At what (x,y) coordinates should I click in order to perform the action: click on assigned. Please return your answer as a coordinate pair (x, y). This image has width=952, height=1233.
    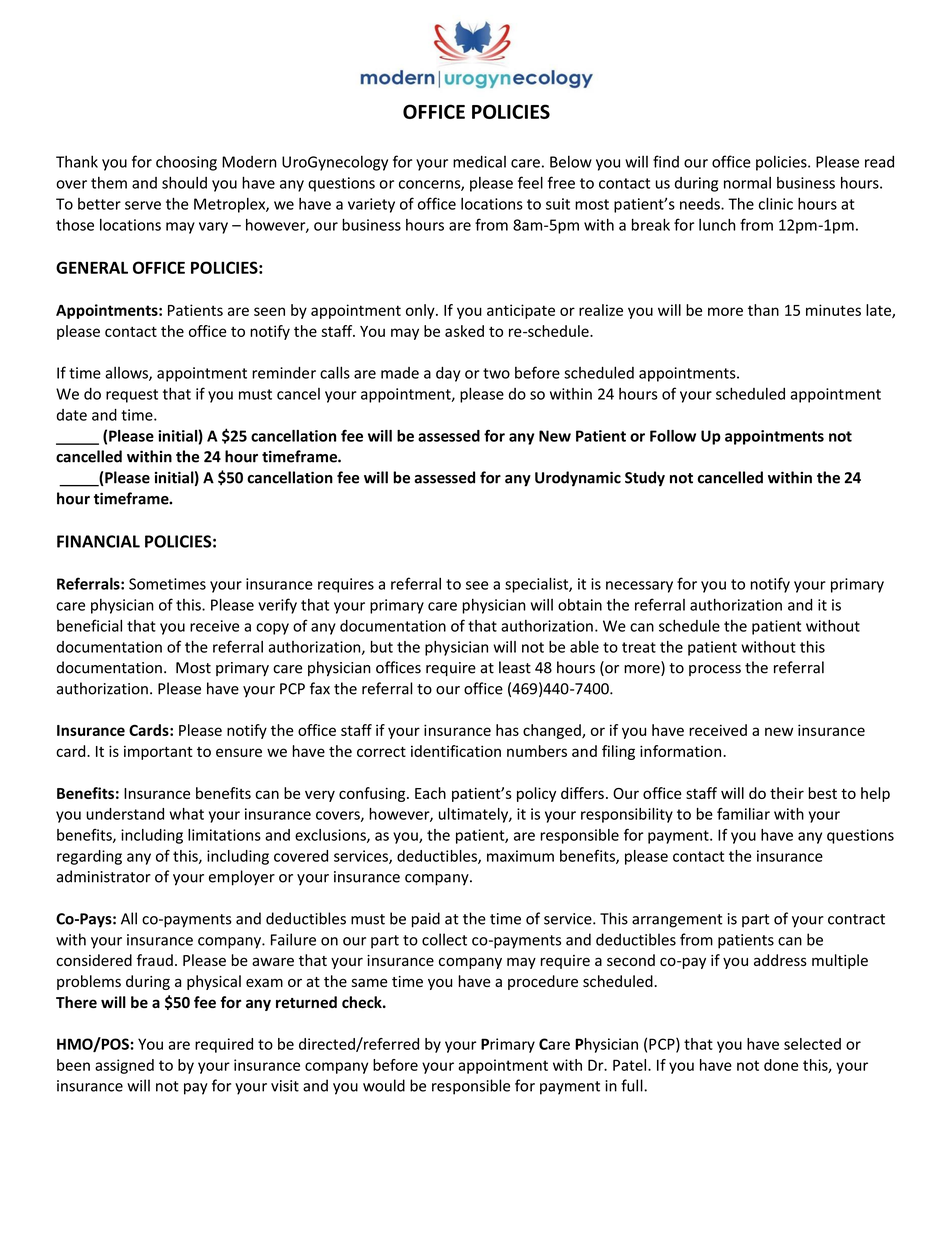
    Looking at the image, I should click on (124, 1066).
